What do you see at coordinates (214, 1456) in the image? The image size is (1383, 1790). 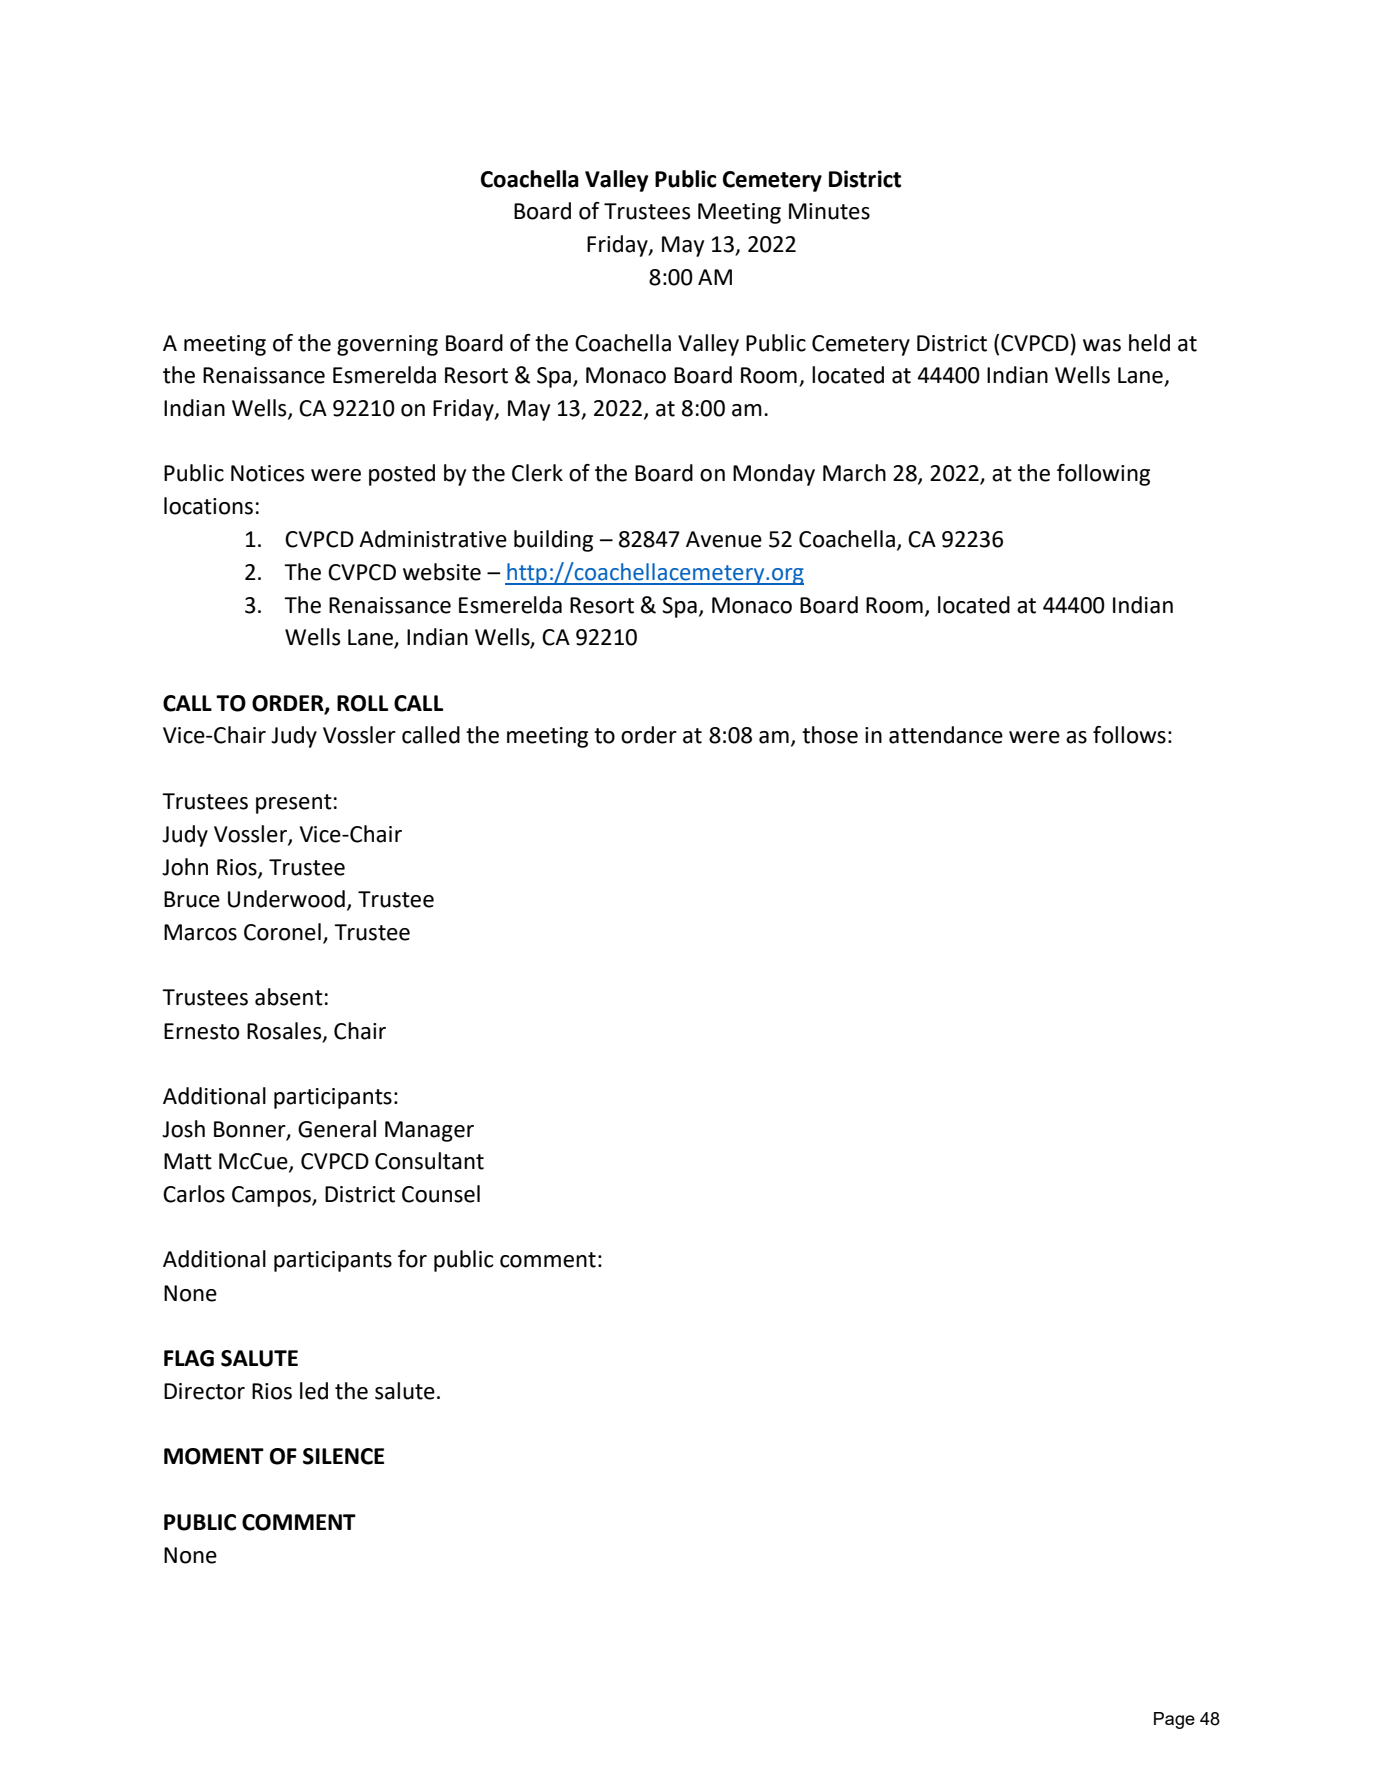 I see `MOMENT` at bounding box center [214, 1456].
